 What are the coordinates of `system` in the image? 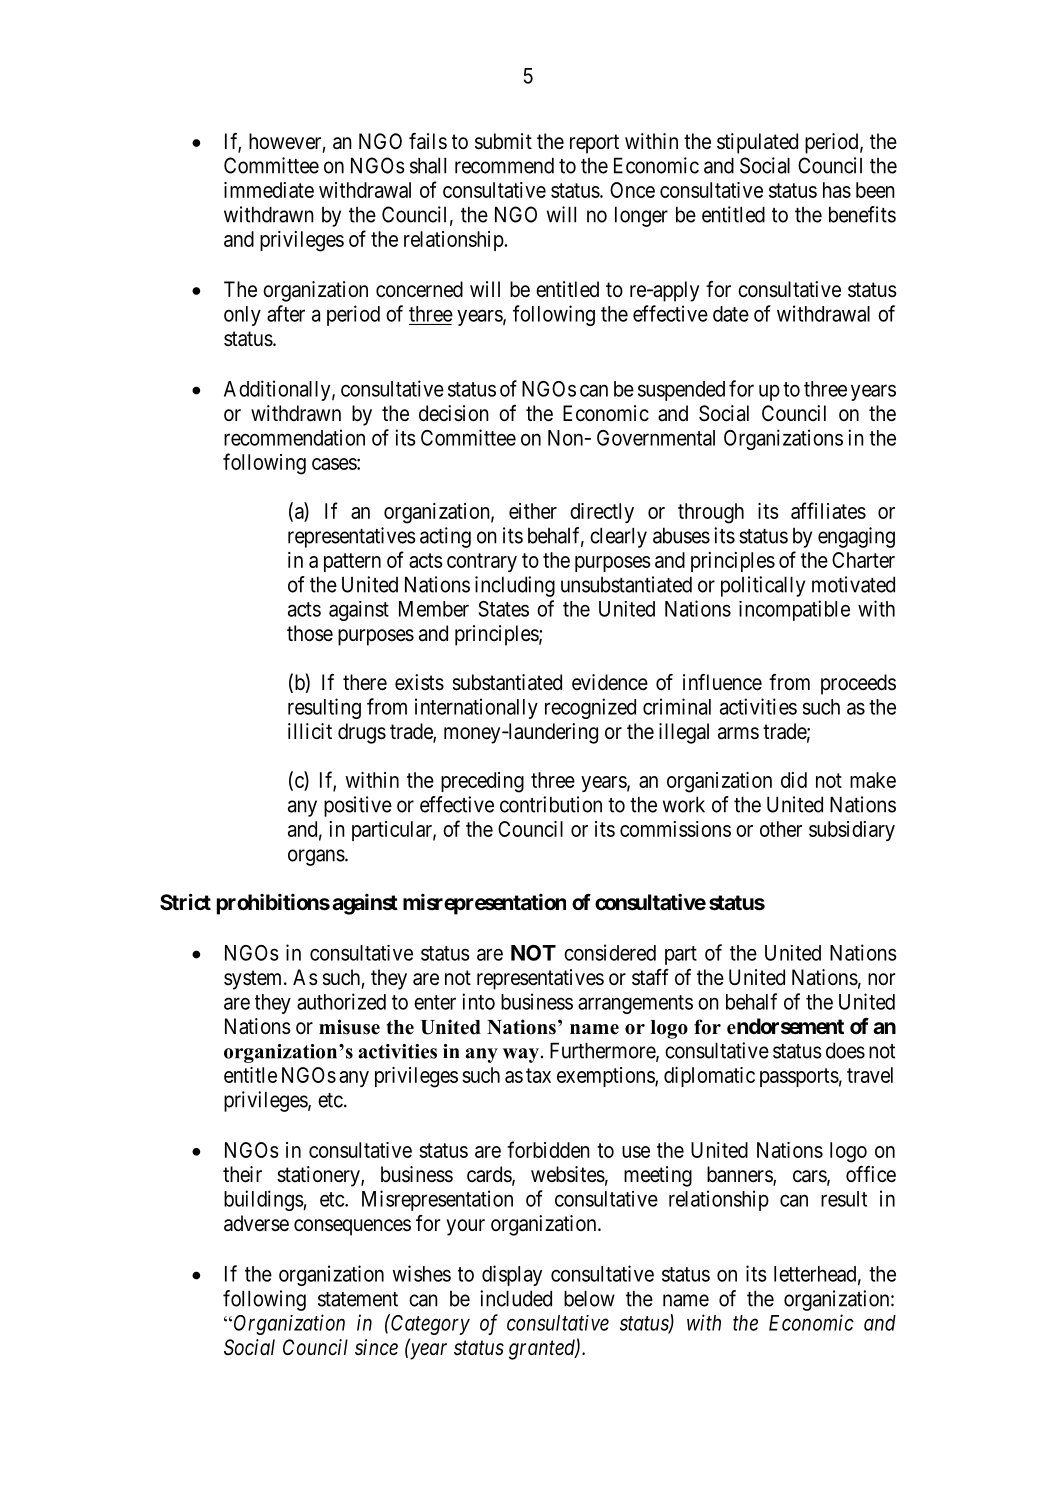 It's located at (254, 980).
